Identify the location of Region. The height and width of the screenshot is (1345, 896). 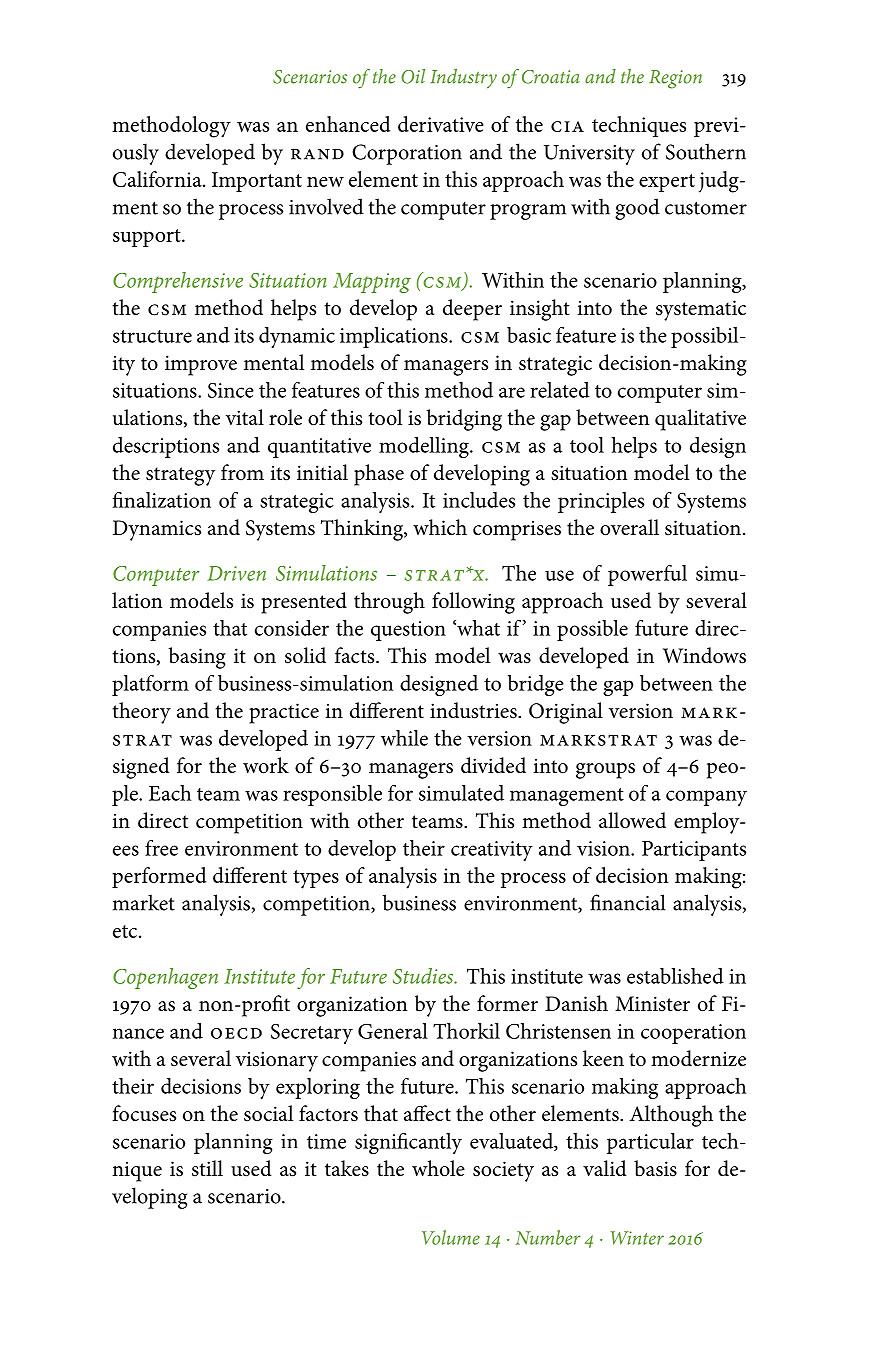
(675, 79).
